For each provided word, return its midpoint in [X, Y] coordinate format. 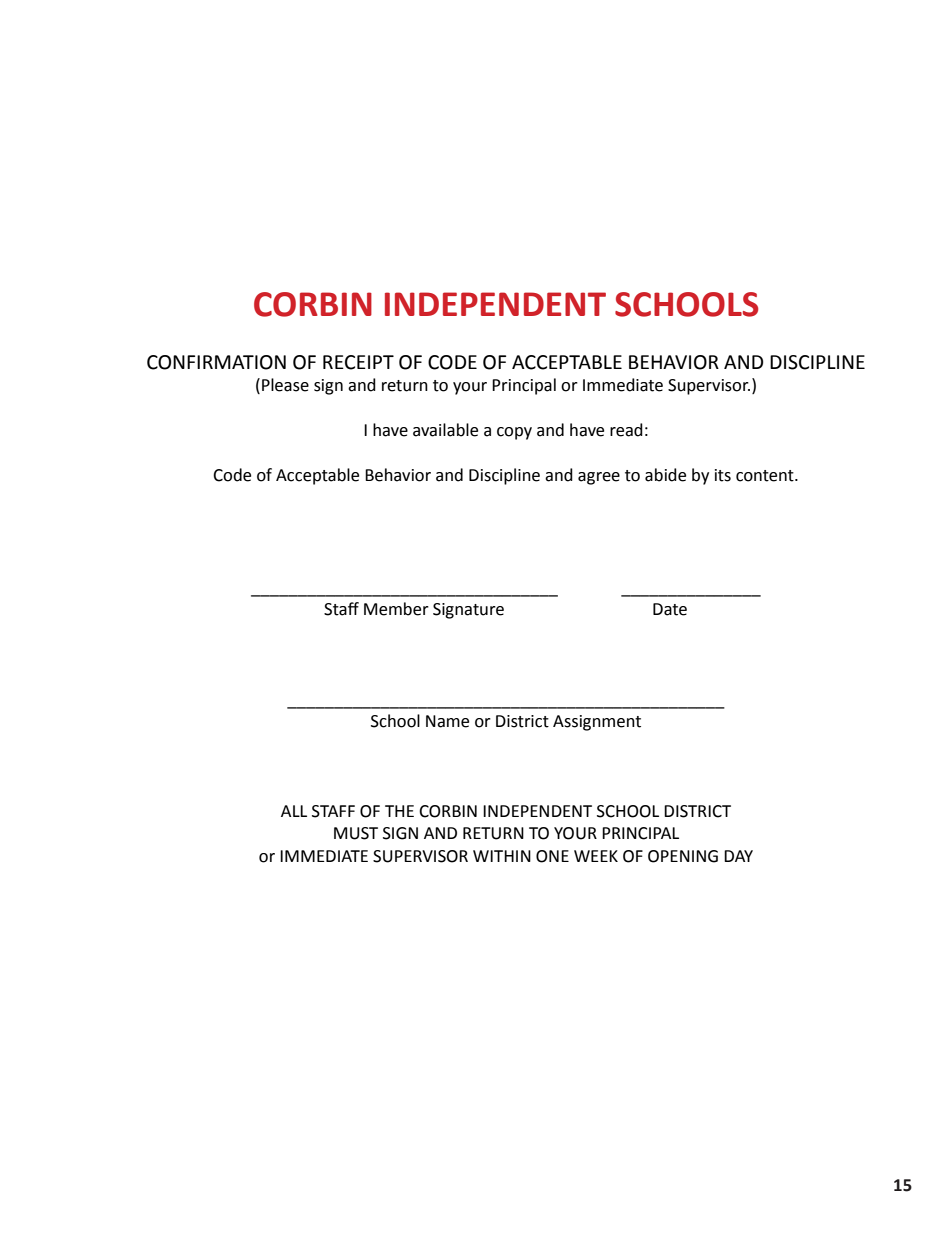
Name [447, 721]
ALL [294, 811]
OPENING [683, 856]
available [445, 430]
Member [396, 609]
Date [670, 609]
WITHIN [502, 856]
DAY [738, 856]
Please [285, 385]
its [723, 475]
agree [599, 478]
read [626, 430]
